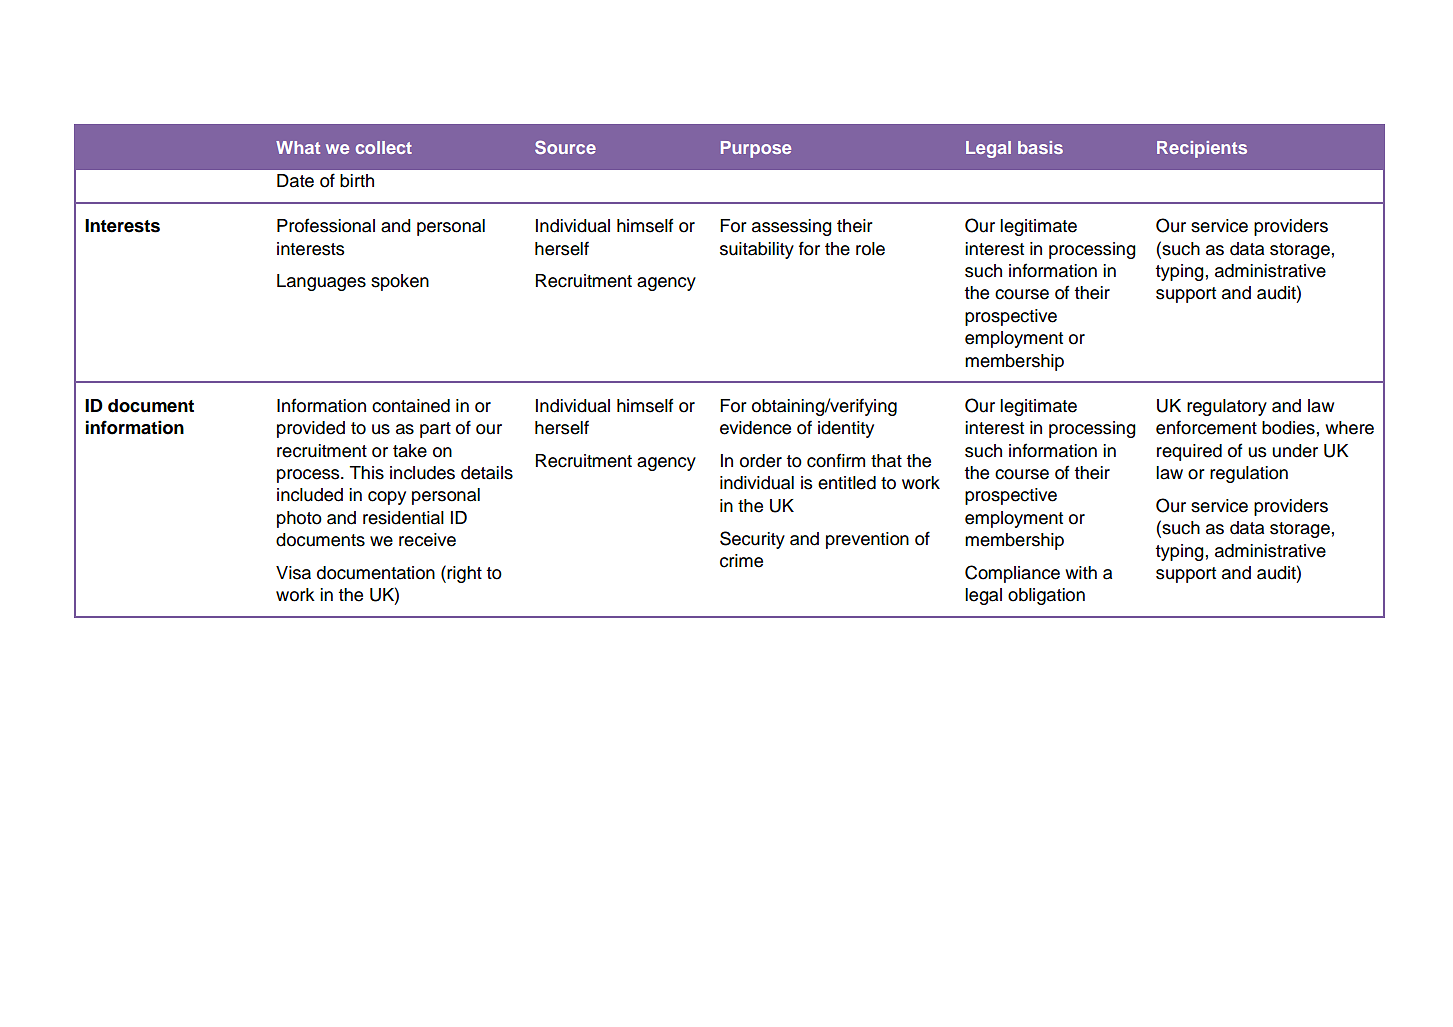 Image resolution: width=1453 pixels, height=1027 pixels. Describe the element at coordinates (1081, 572) in the page. I see `with` at that location.
